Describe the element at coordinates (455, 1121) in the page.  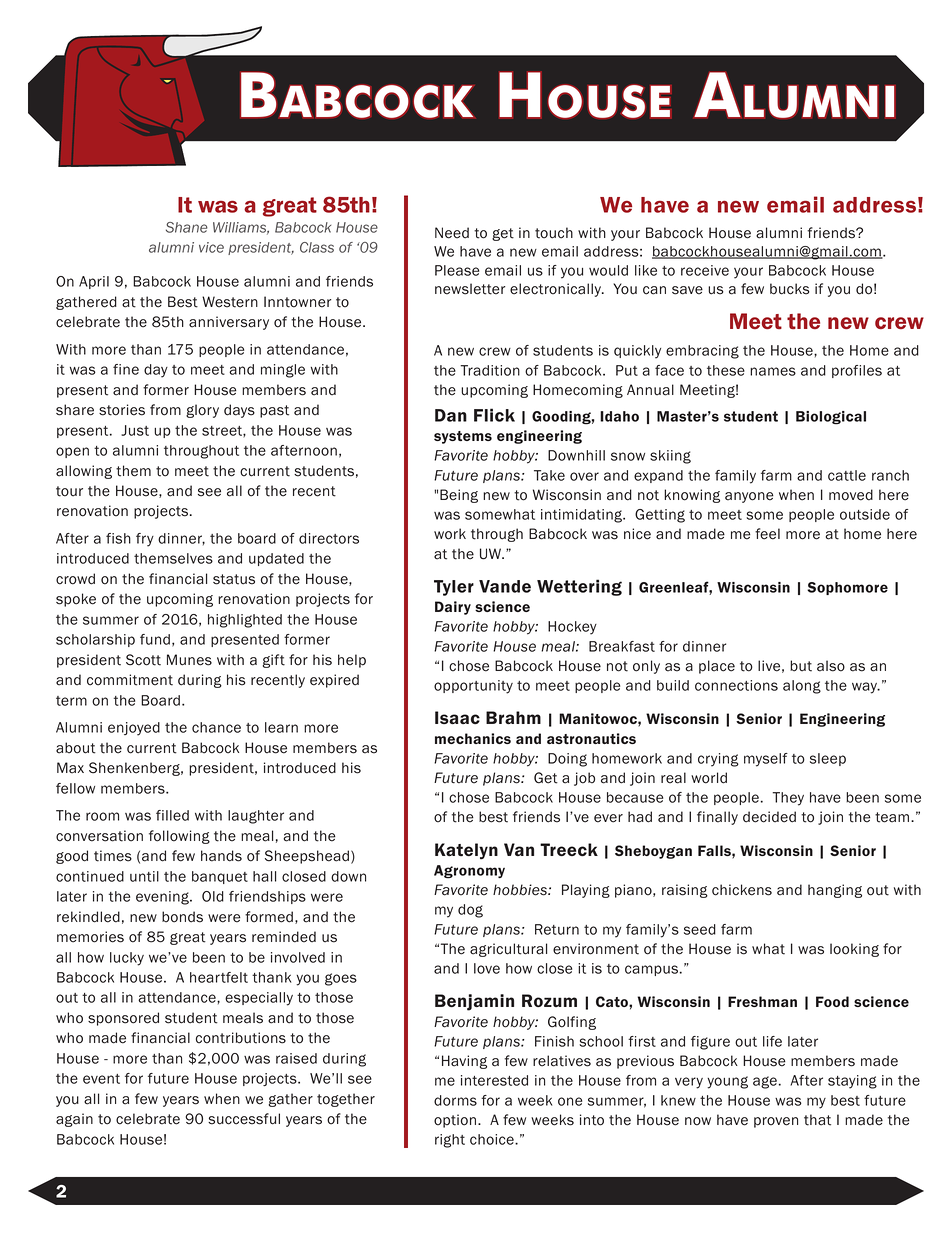
I see `option` at that location.
